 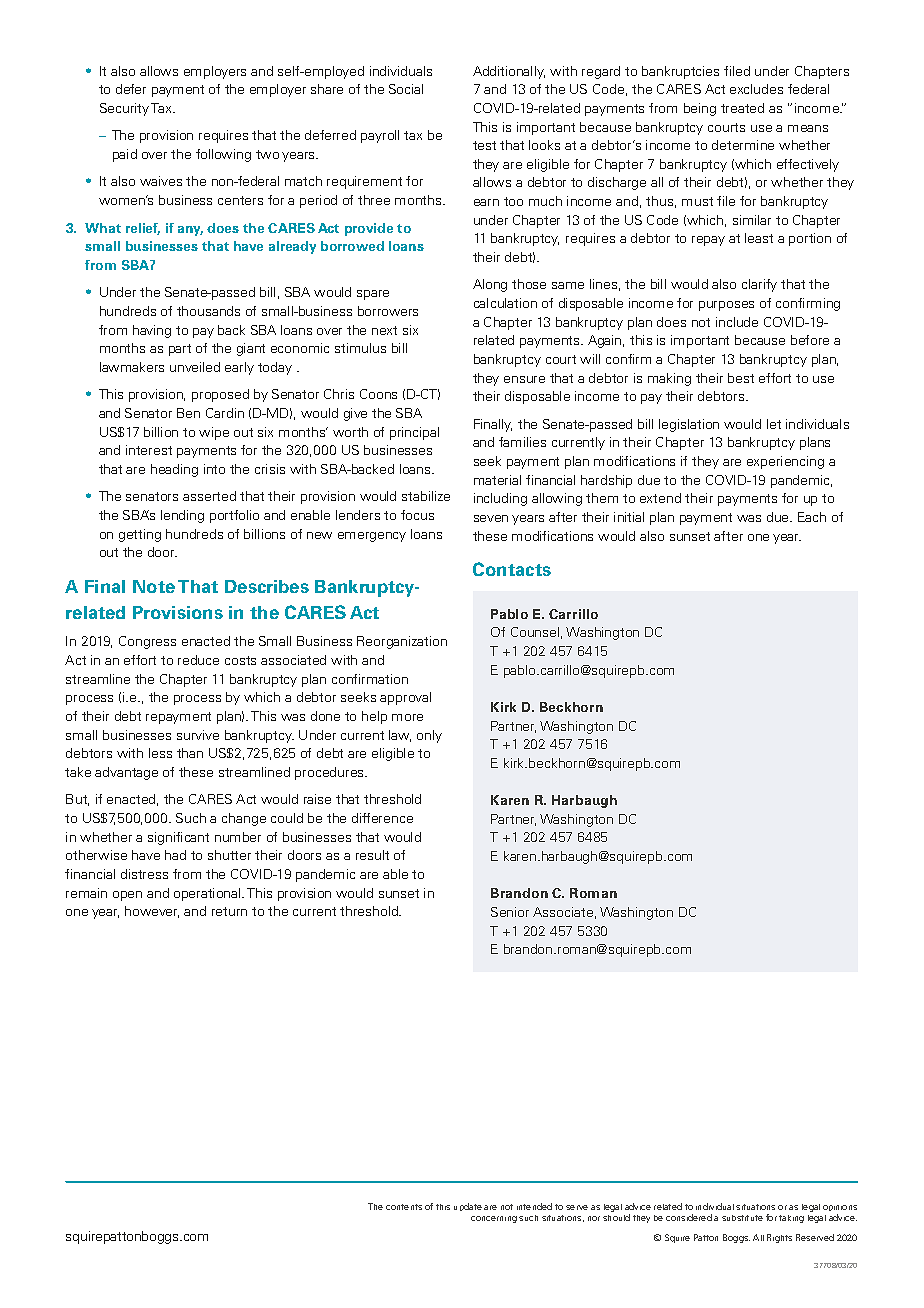 What do you see at coordinates (742, 108) in the screenshot?
I see `treated` at bounding box center [742, 108].
